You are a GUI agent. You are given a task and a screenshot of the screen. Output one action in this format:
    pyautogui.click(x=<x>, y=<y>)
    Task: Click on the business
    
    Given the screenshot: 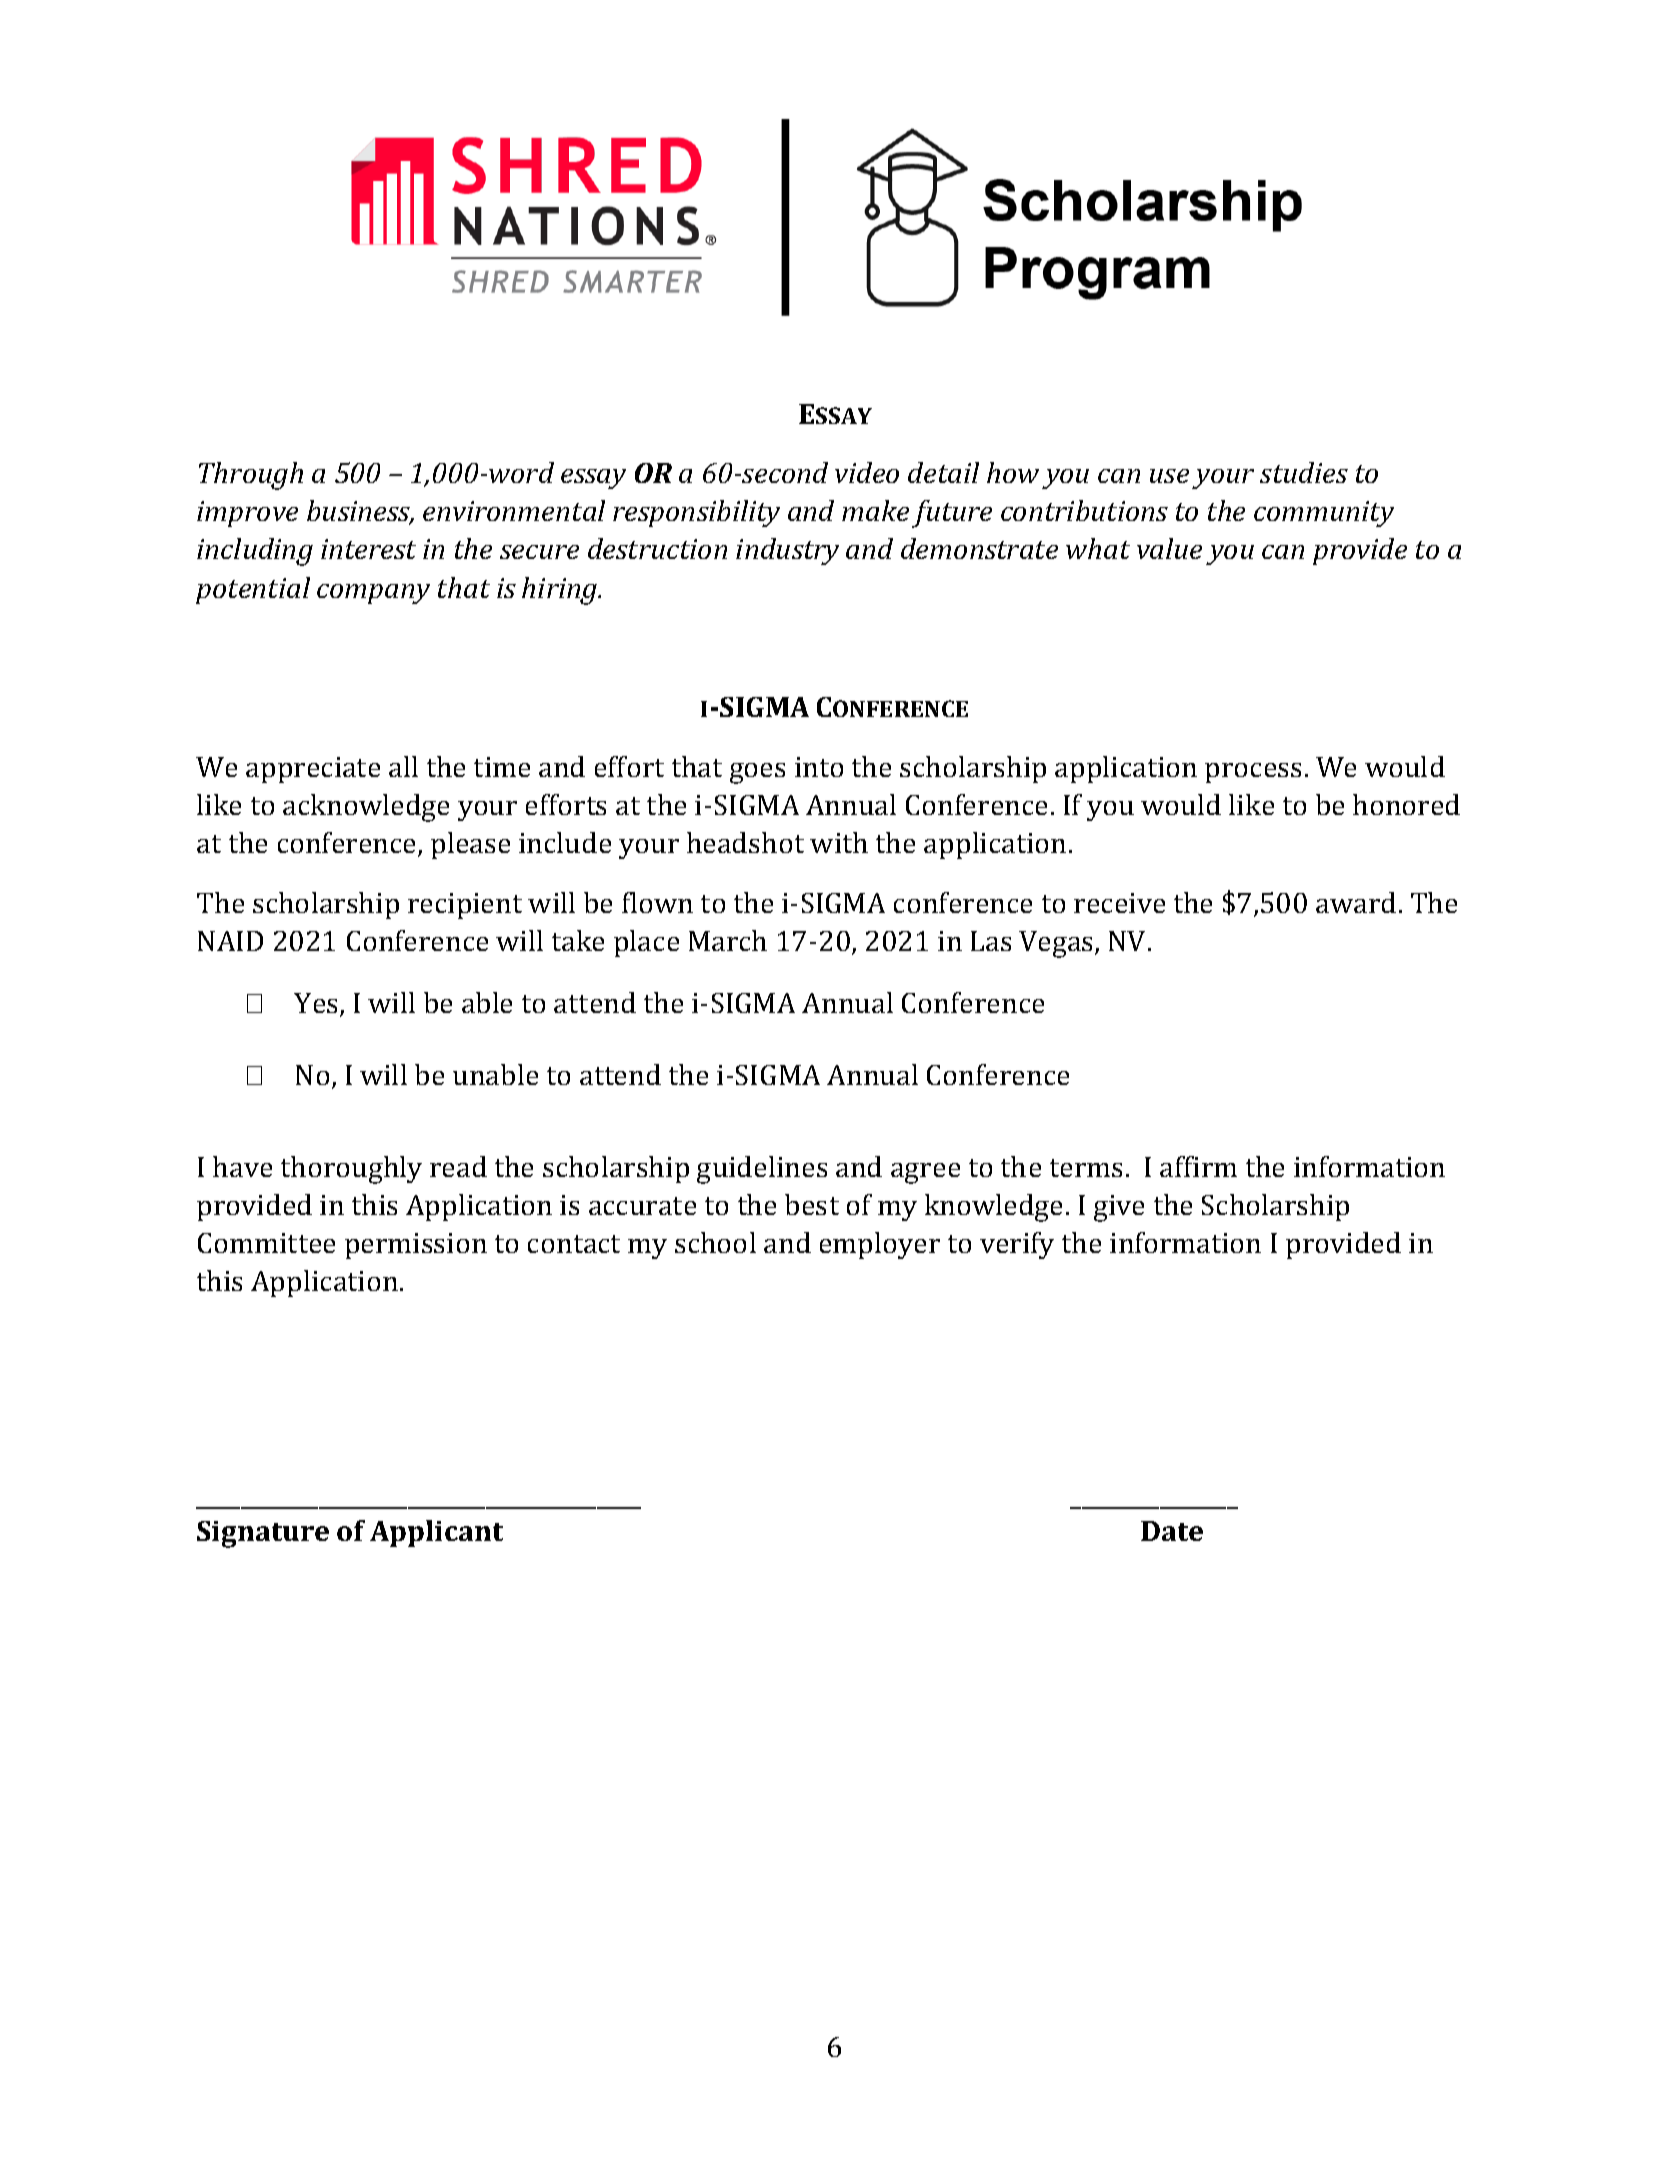 What is the action you would take?
    pyautogui.click(x=360, y=512)
